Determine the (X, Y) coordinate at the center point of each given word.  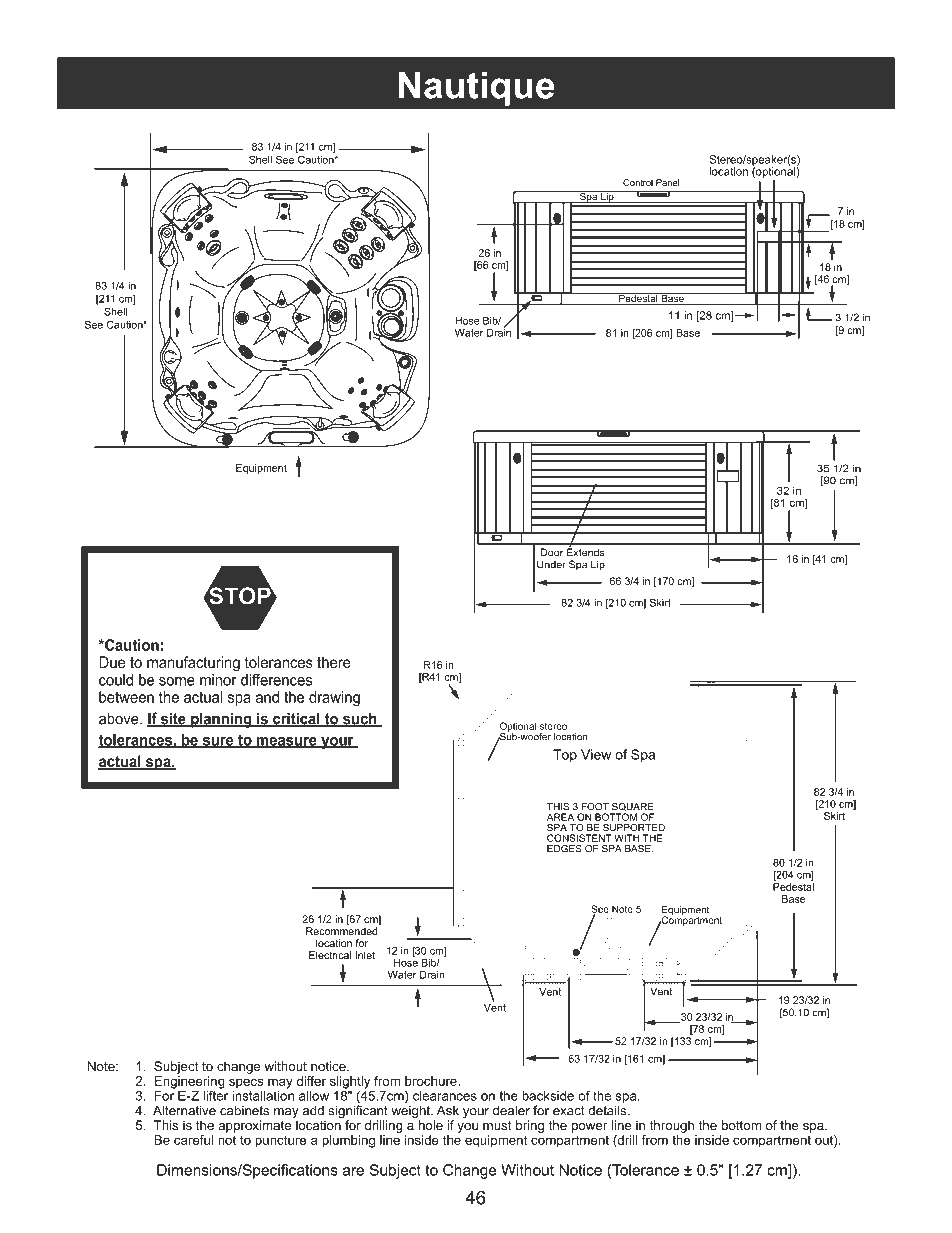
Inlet (365, 955)
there (334, 662)
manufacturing (193, 664)
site (173, 719)
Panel (667, 182)
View (596, 754)
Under (551, 564)
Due (112, 662)
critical (296, 719)
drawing (334, 698)
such (360, 719)
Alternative (184, 1110)
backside (548, 1096)
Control (638, 182)
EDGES (564, 849)
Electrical (330, 955)
